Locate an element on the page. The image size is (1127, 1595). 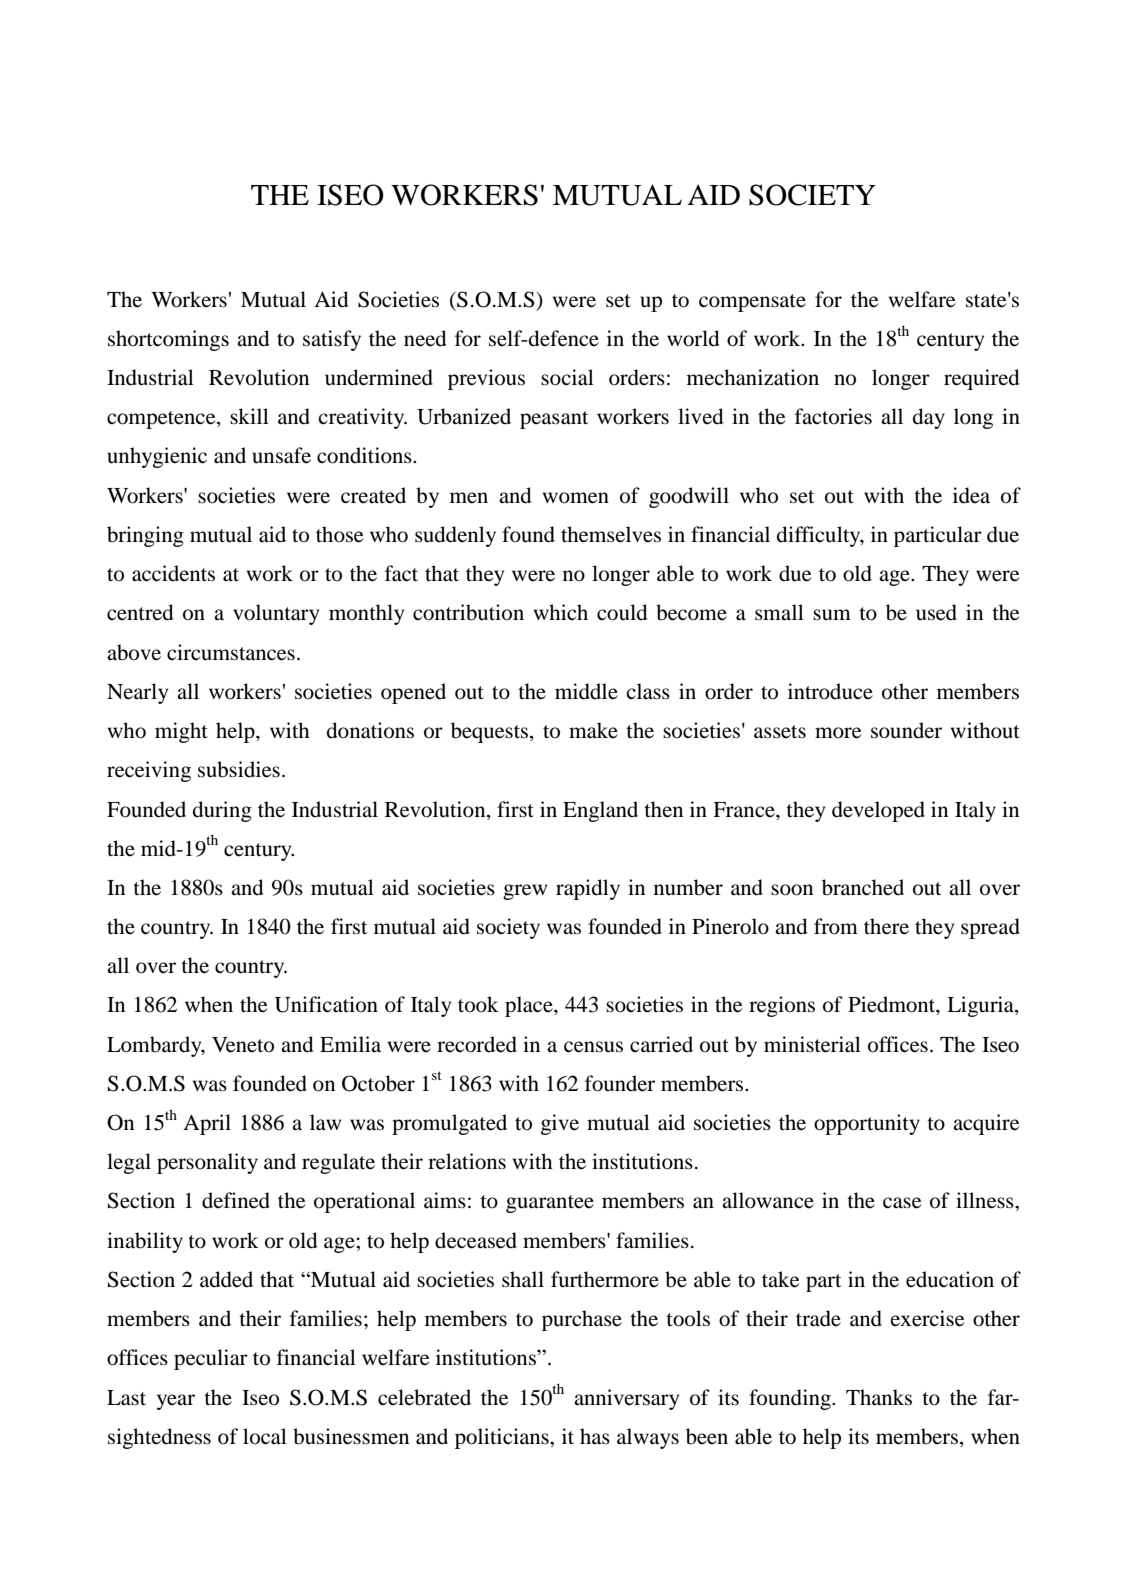
which is located at coordinates (561, 612).
